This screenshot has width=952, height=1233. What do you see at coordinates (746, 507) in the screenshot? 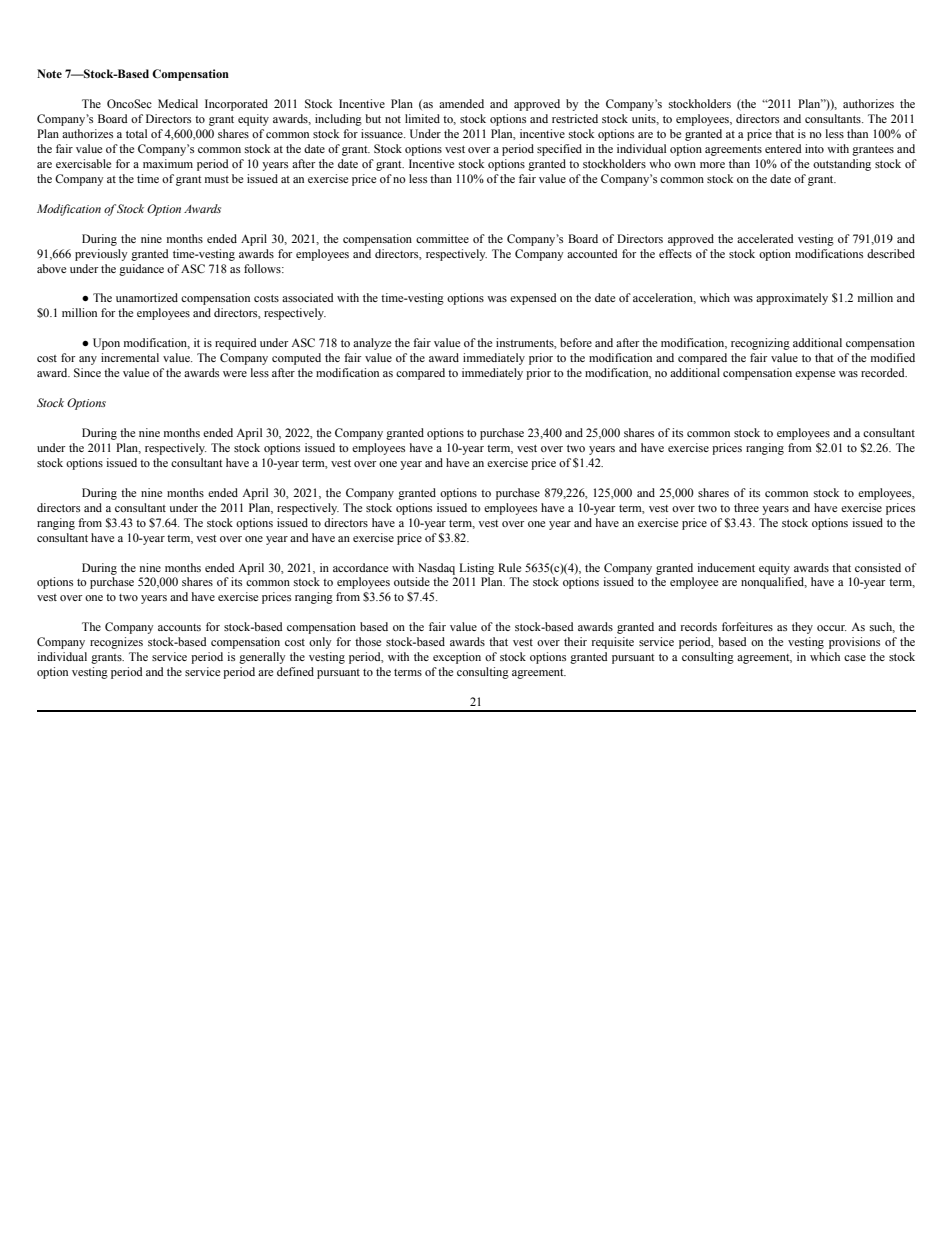
I see `three` at bounding box center [746, 507].
